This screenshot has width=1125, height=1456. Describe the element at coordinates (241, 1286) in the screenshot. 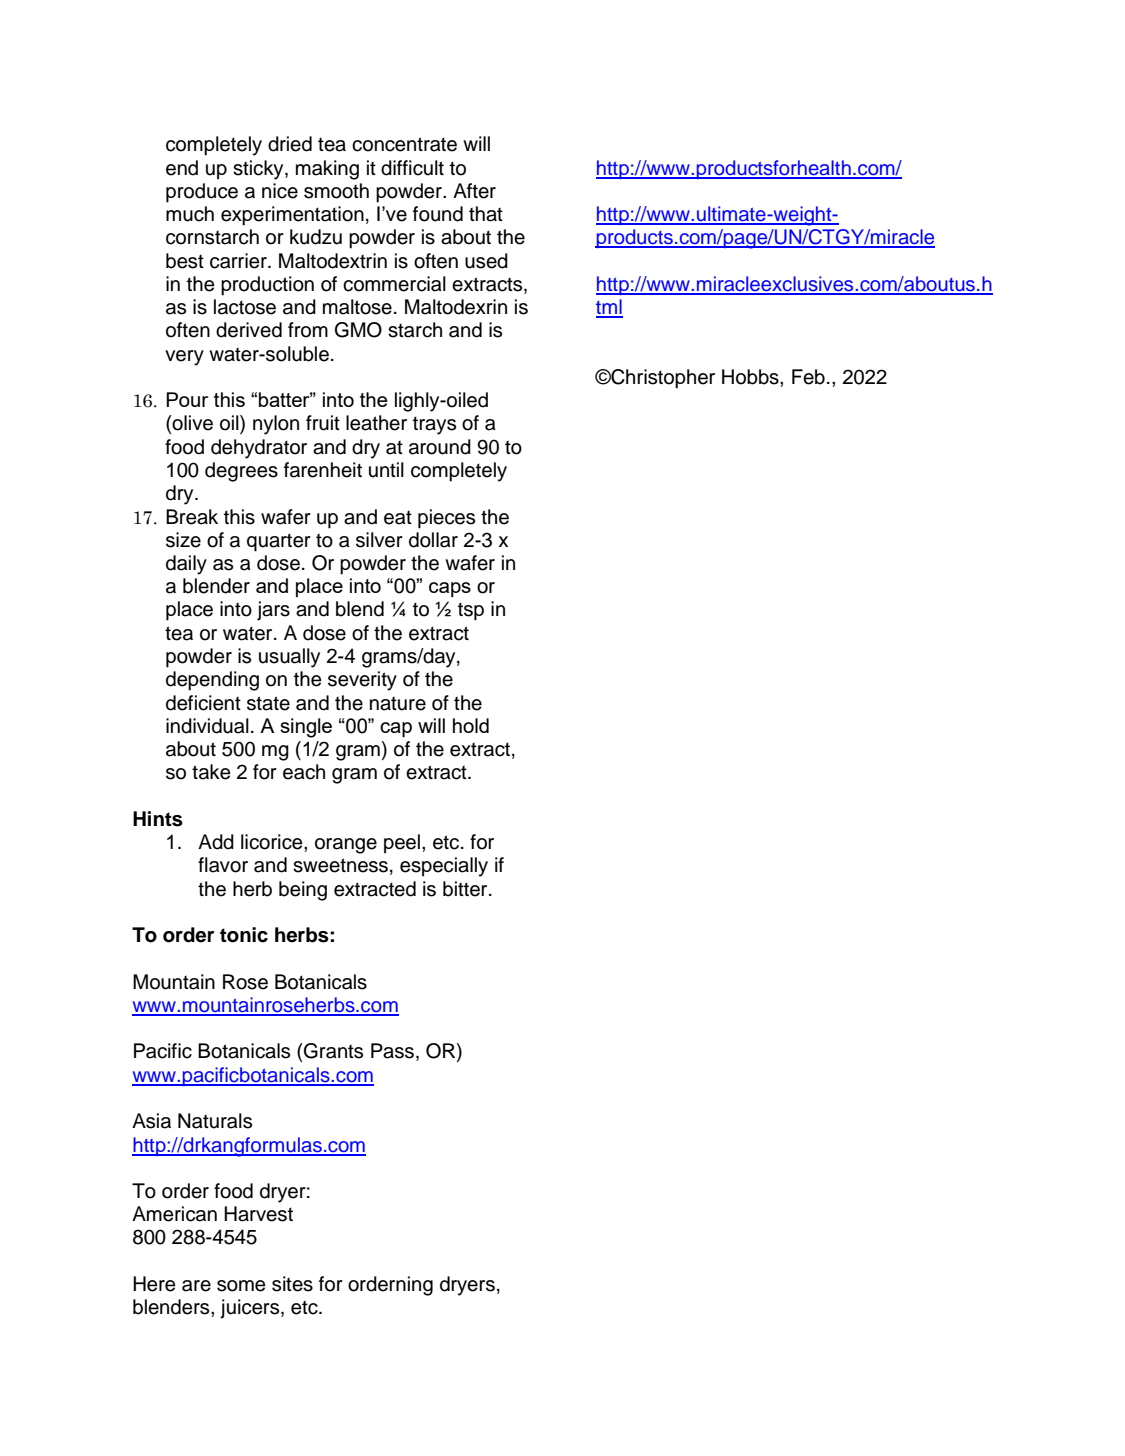

I see `some` at that location.
